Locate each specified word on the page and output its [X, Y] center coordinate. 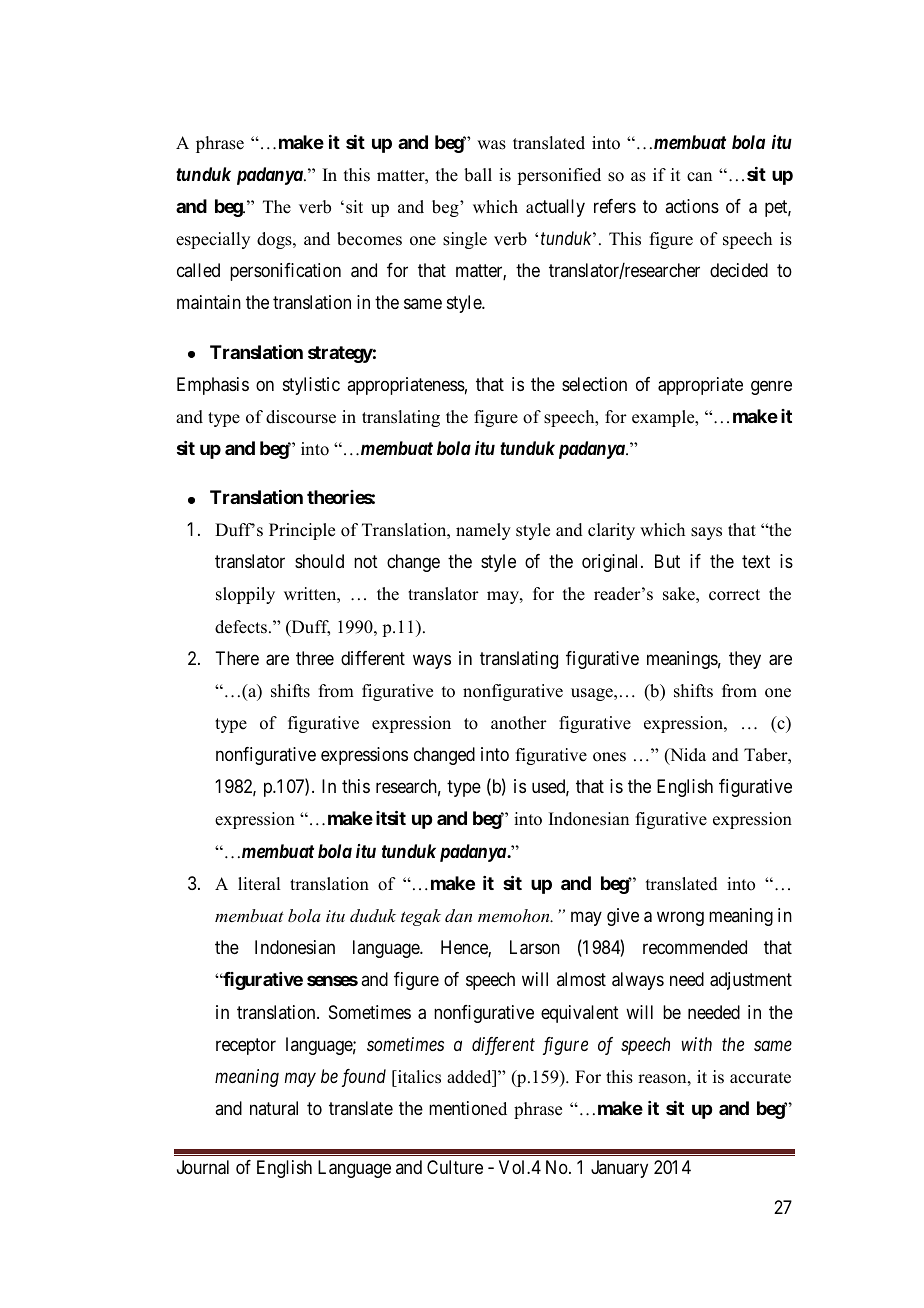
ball [478, 175]
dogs [275, 240]
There [237, 658]
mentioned [468, 1108]
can [699, 177]
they [745, 660]
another [519, 723]
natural [274, 1108]
